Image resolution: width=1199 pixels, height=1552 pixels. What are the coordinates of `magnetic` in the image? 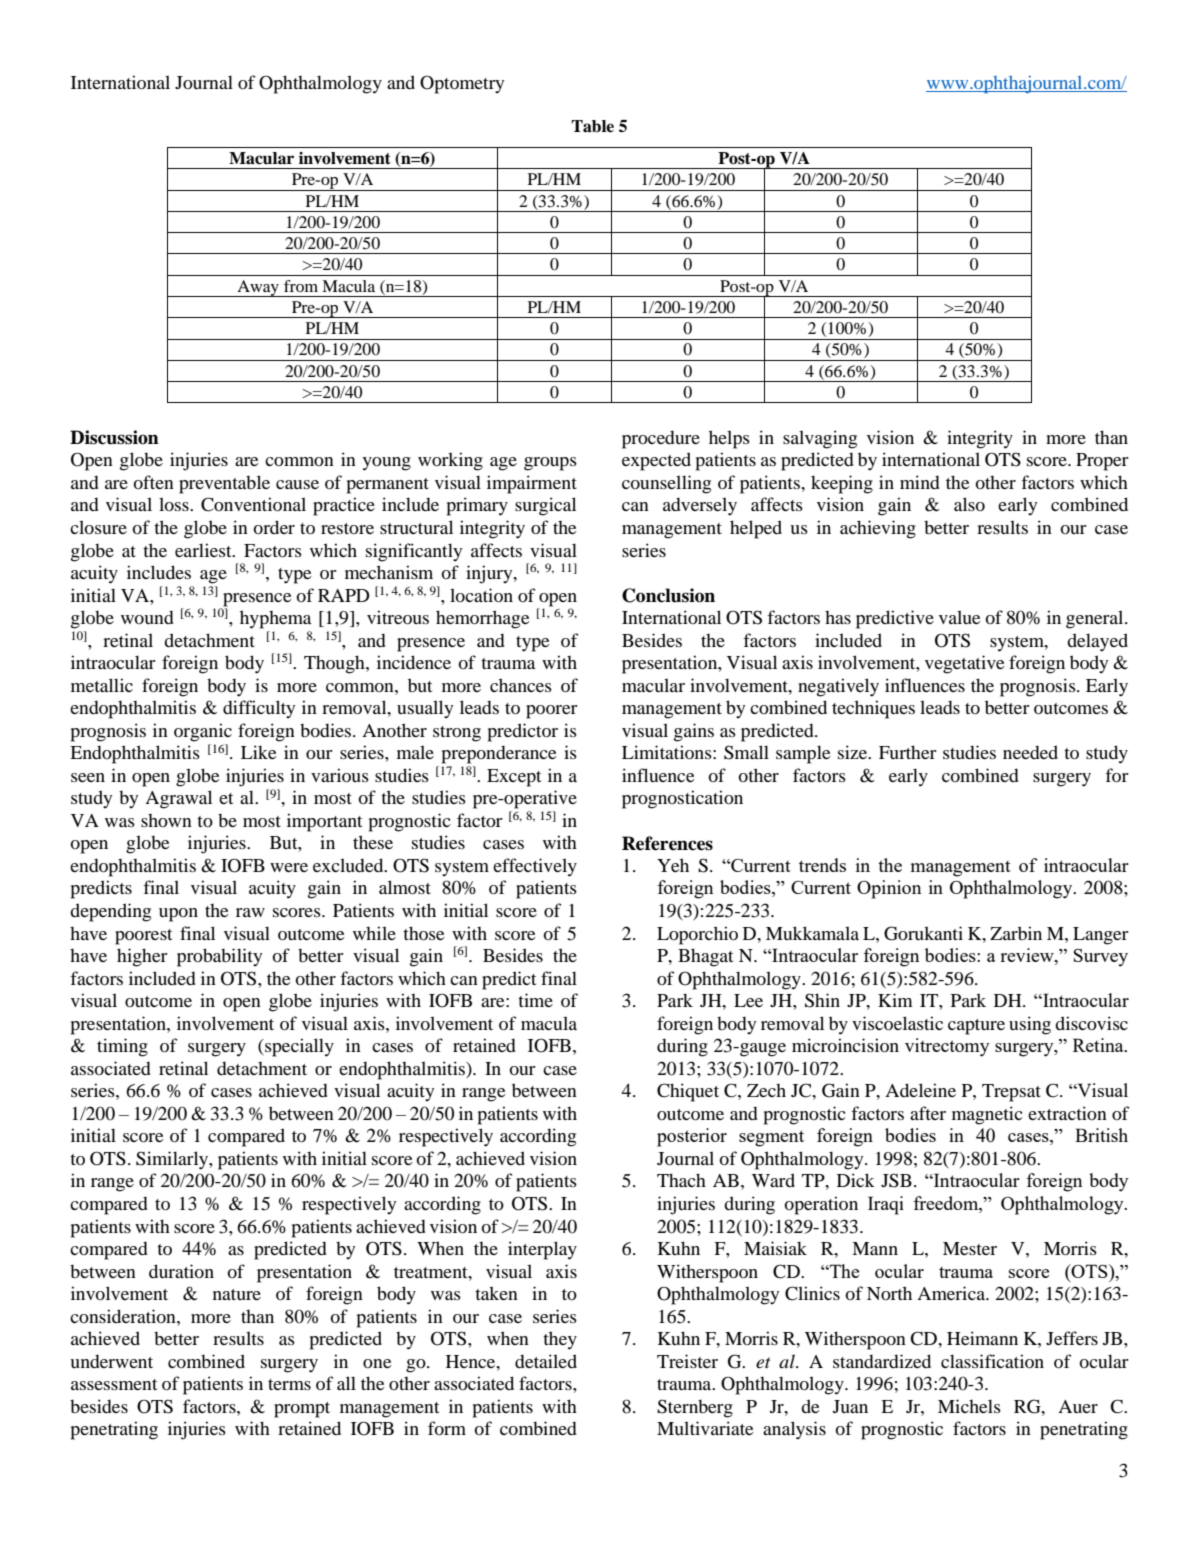 It's located at (987, 1115).
